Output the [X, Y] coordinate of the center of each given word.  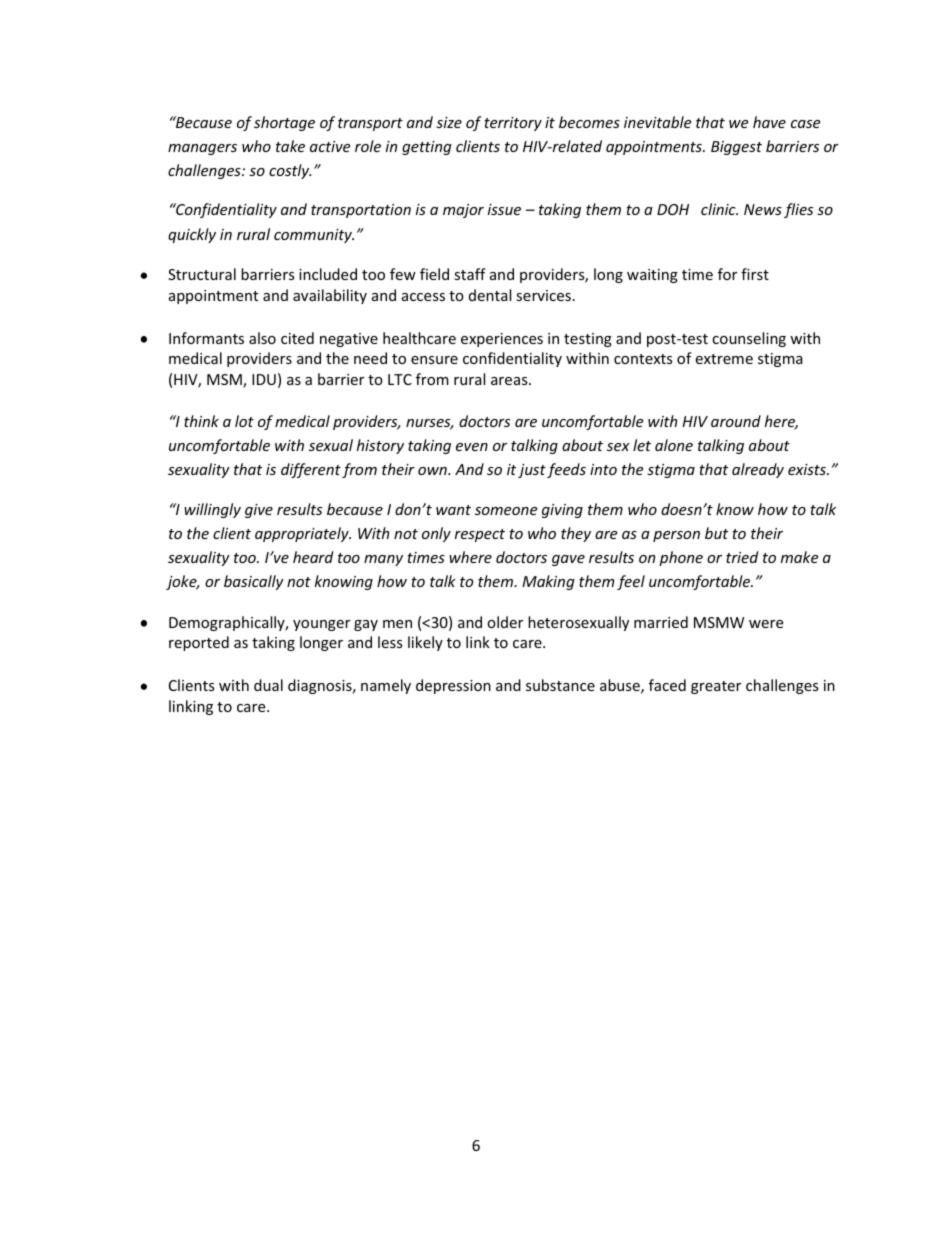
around [736, 421]
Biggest [736, 148]
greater [716, 687]
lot [244, 421]
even [472, 447]
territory [513, 124]
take [290, 146]
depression [453, 686]
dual [268, 685]
